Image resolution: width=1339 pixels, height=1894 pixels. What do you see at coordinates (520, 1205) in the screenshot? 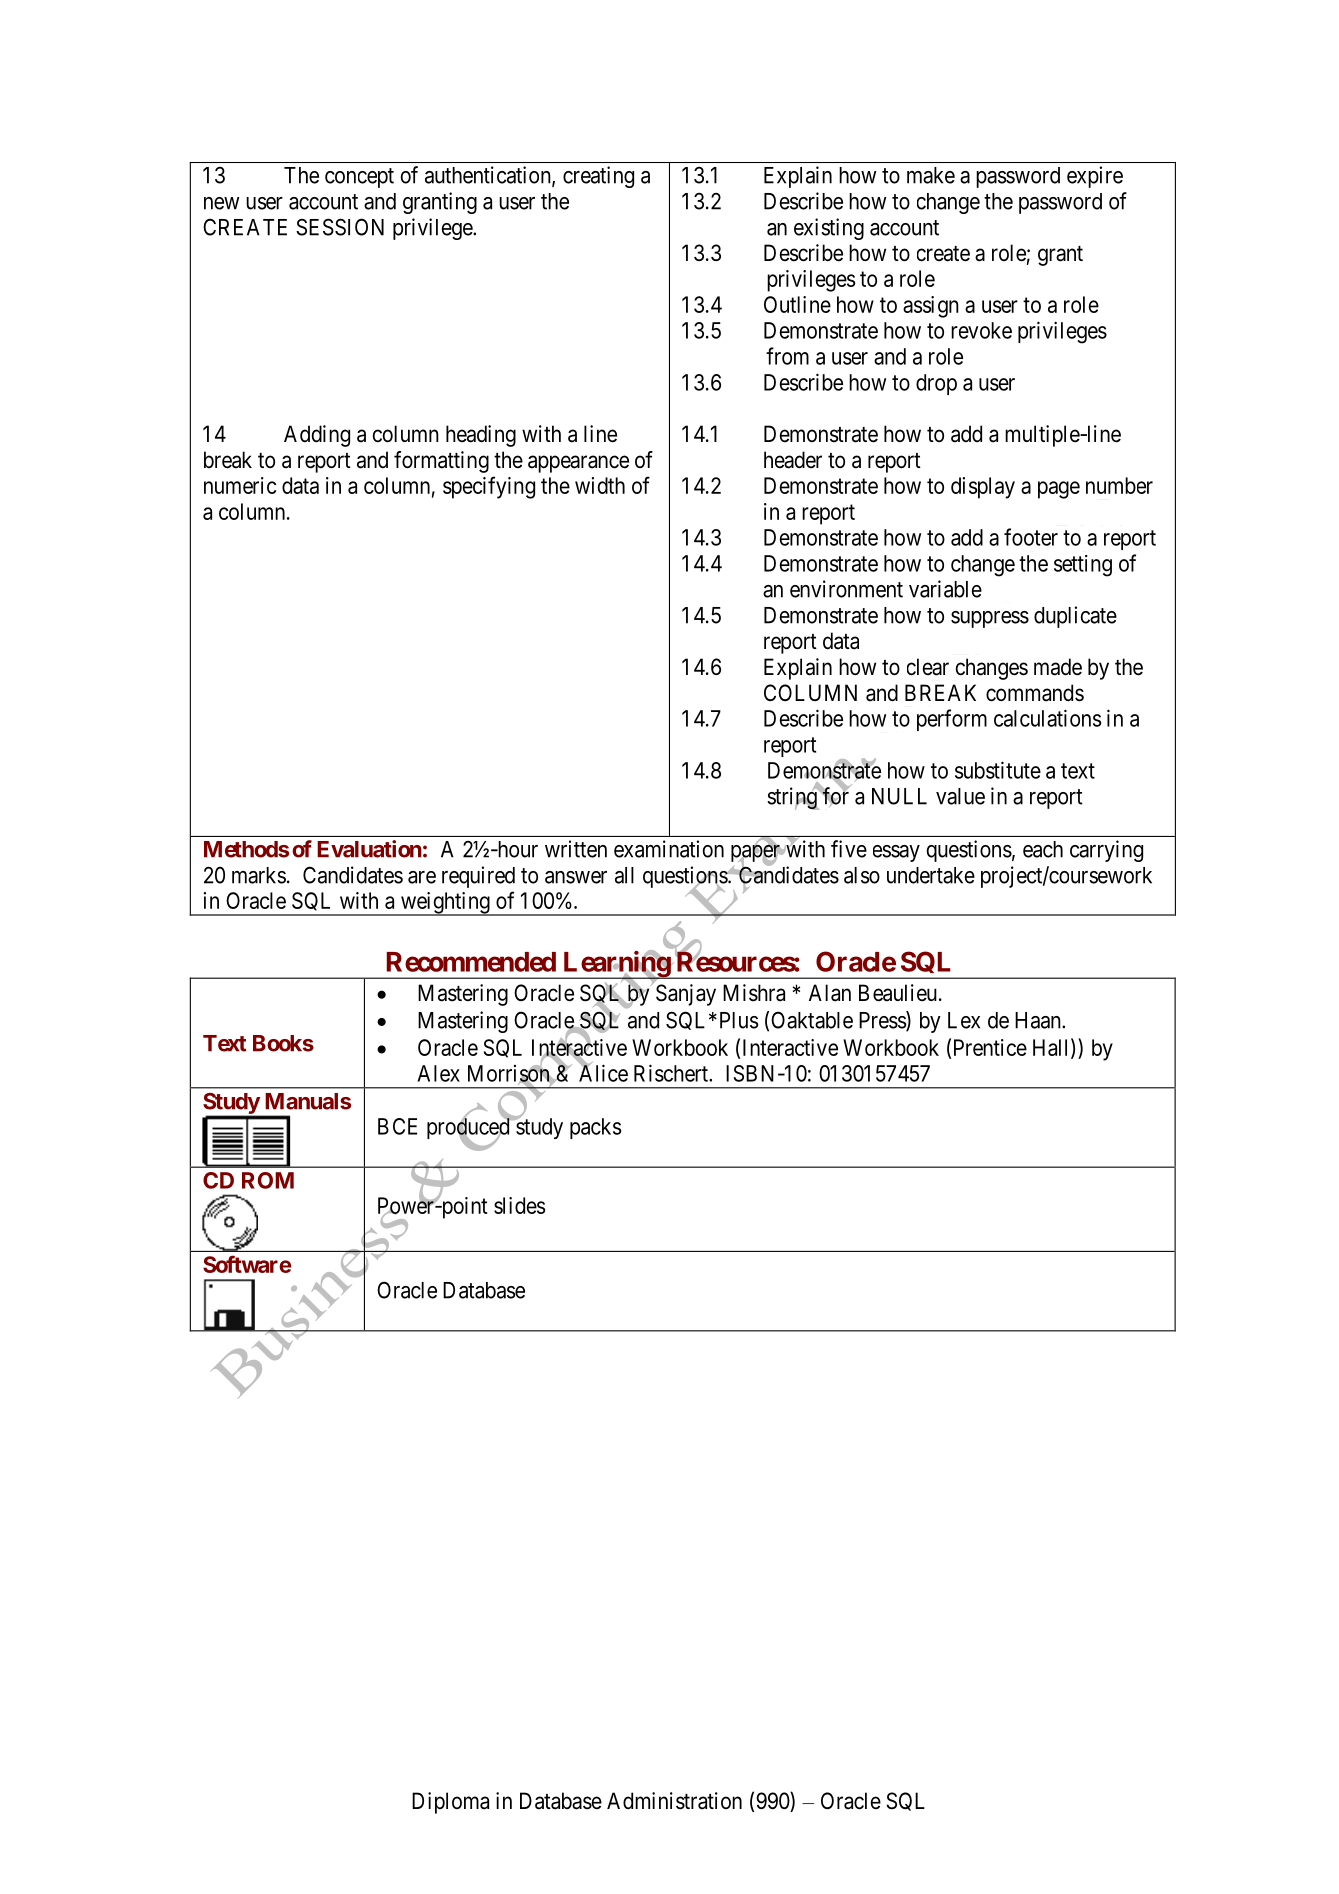
I see `slides` at bounding box center [520, 1205].
